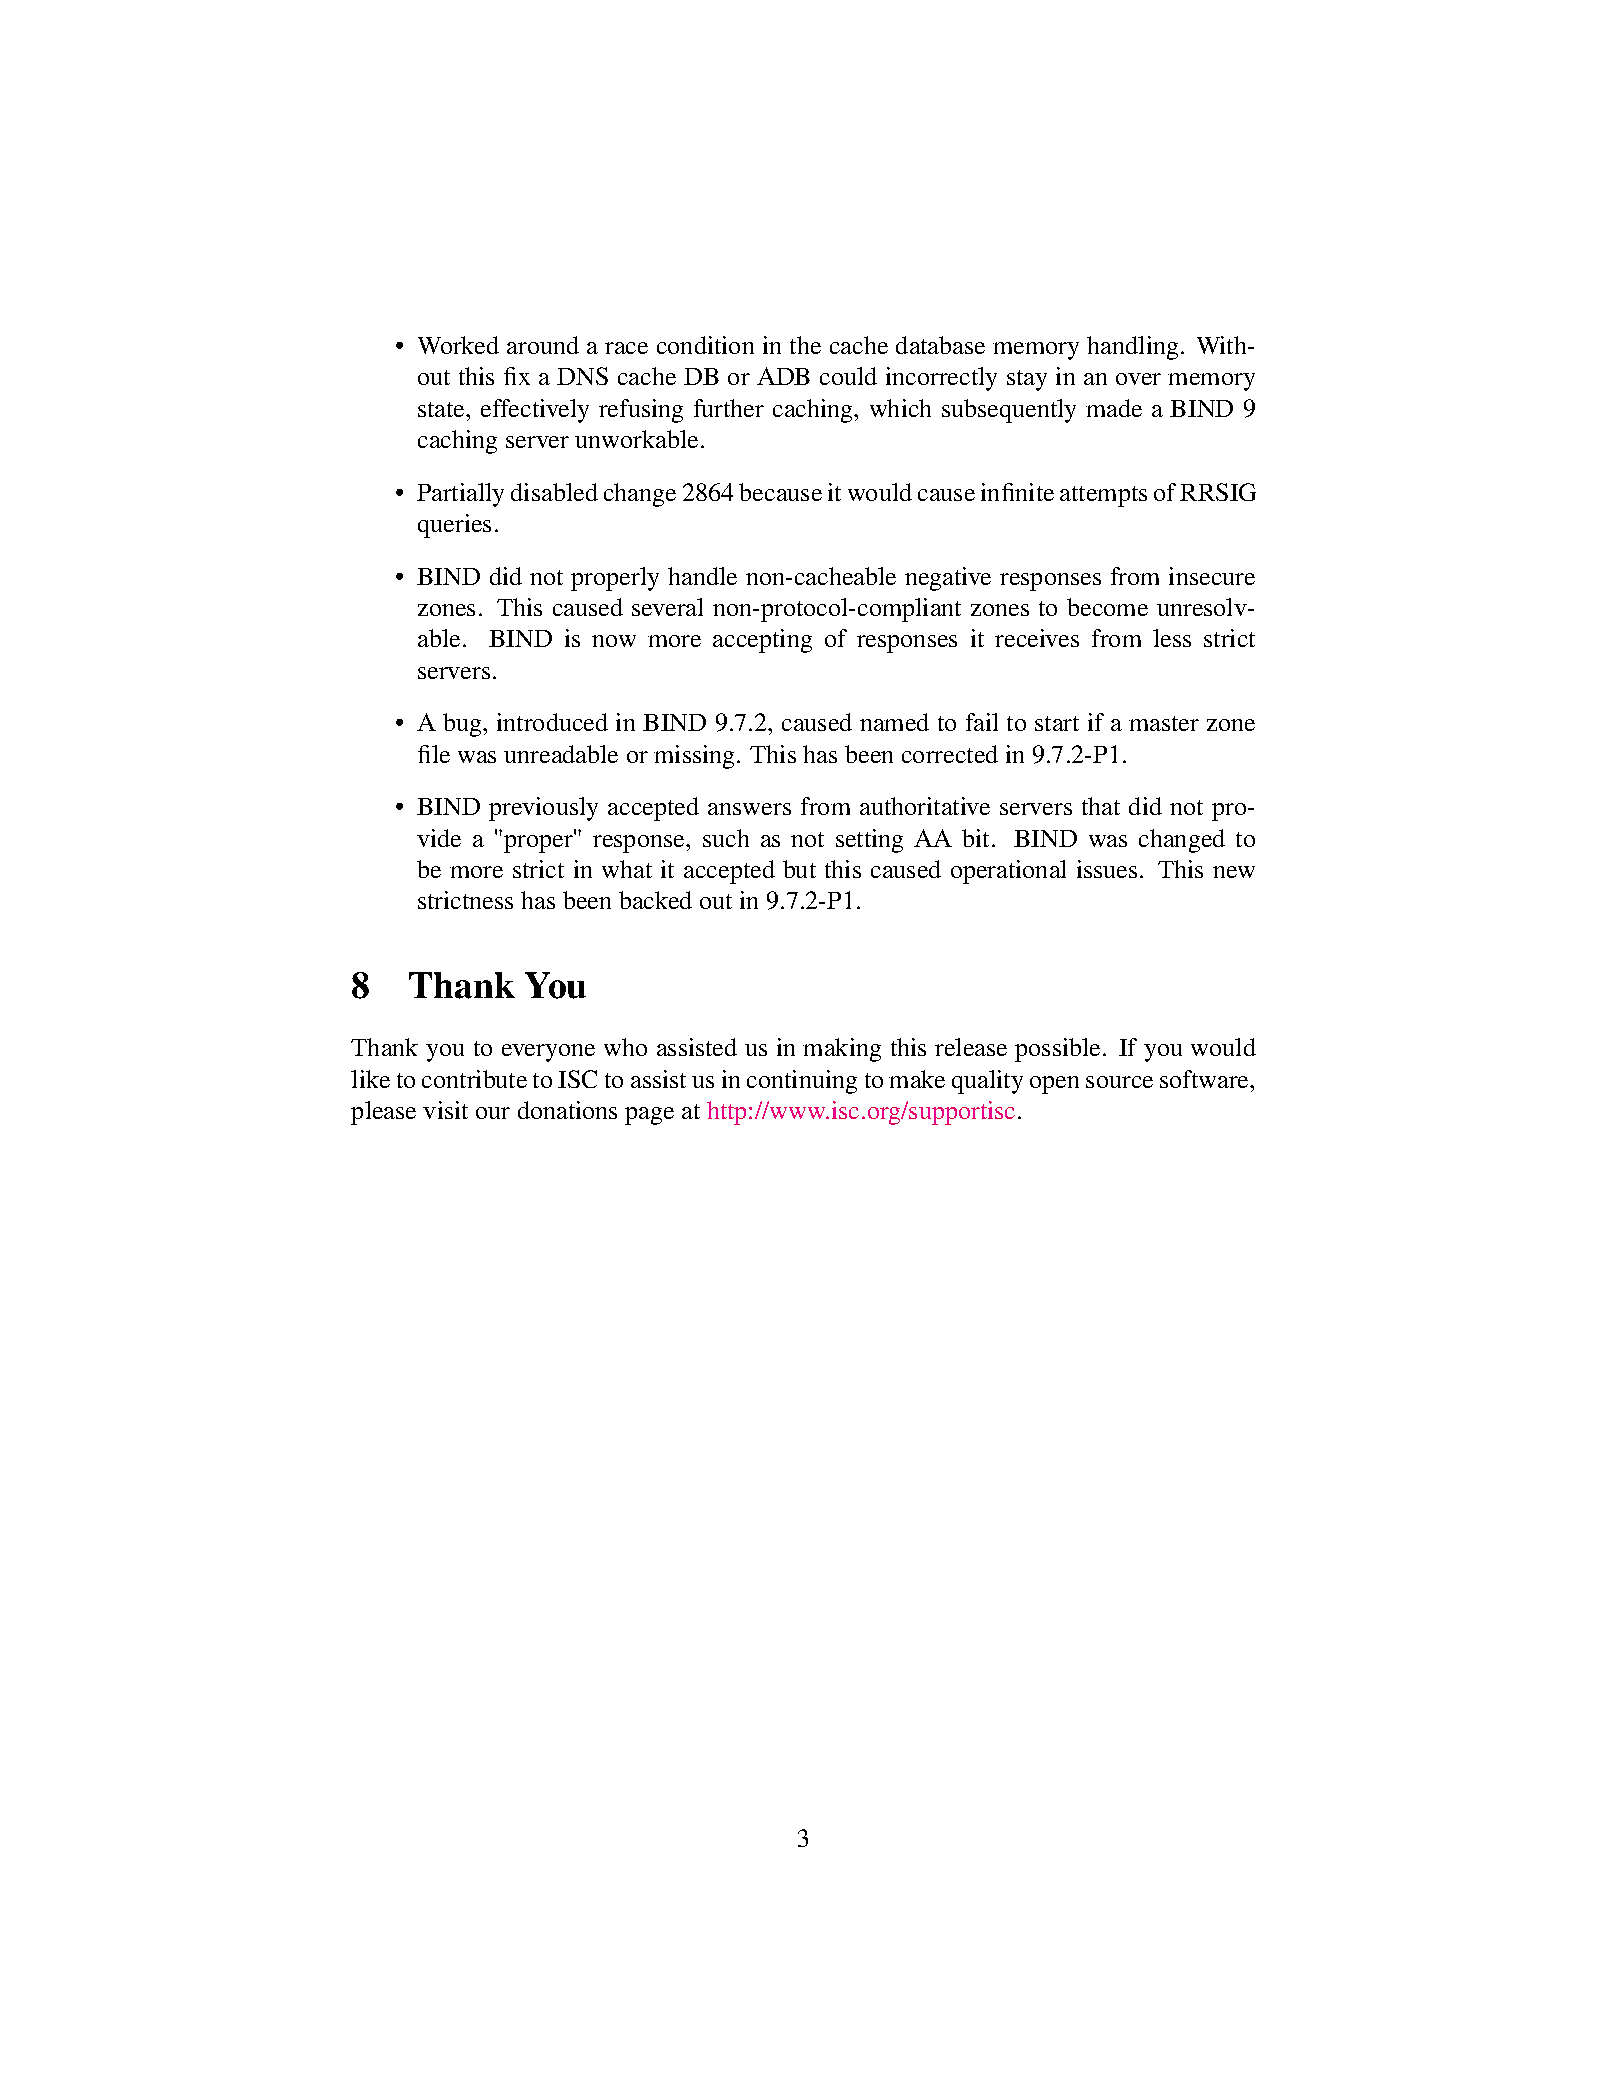 The width and height of the document is (1610, 2083). What do you see at coordinates (655, 900) in the document?
I see `backed` at bounding box center [655, 900].
